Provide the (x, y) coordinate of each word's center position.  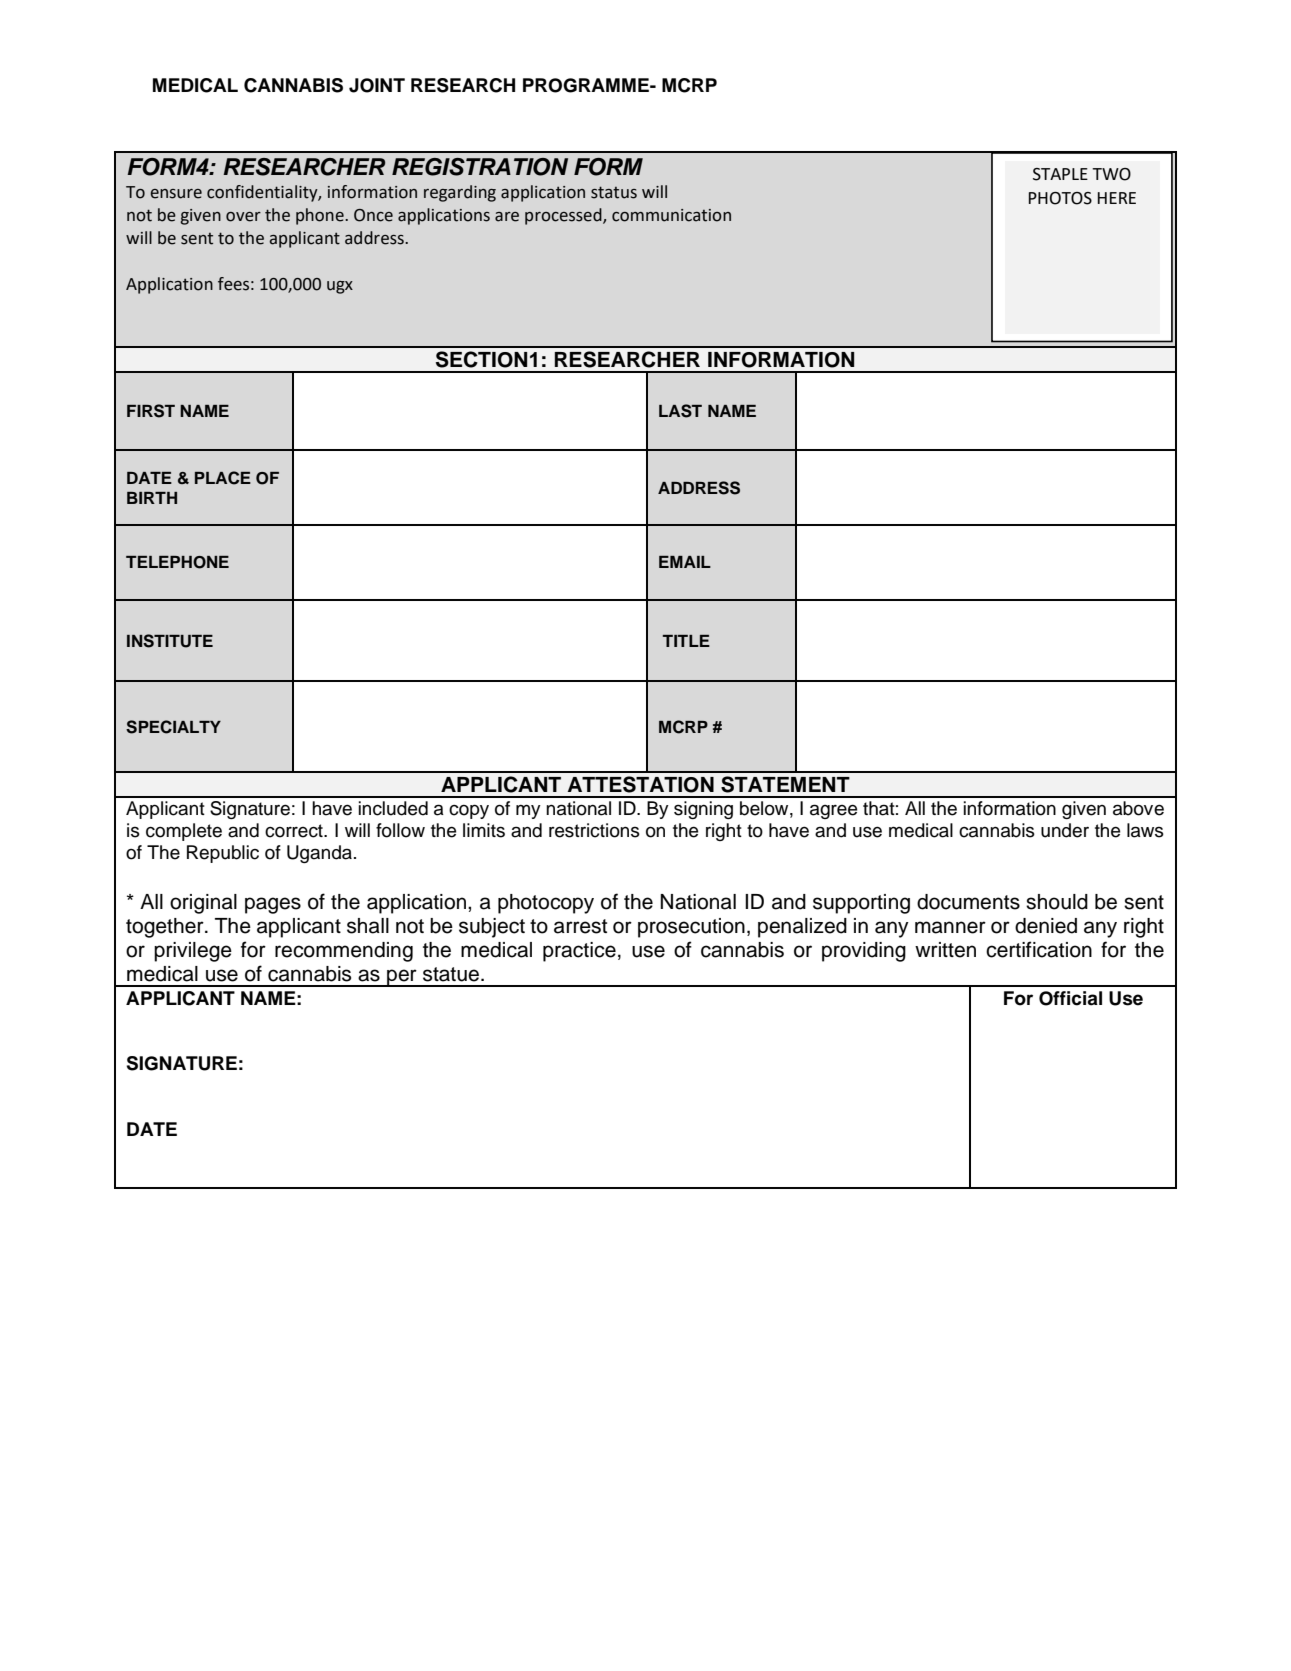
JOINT (377, 85)
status (614, 192)
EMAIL (685, 562)
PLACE (223, 478)
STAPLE (1060, 174)
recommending (344, 952)
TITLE (686, 641)
